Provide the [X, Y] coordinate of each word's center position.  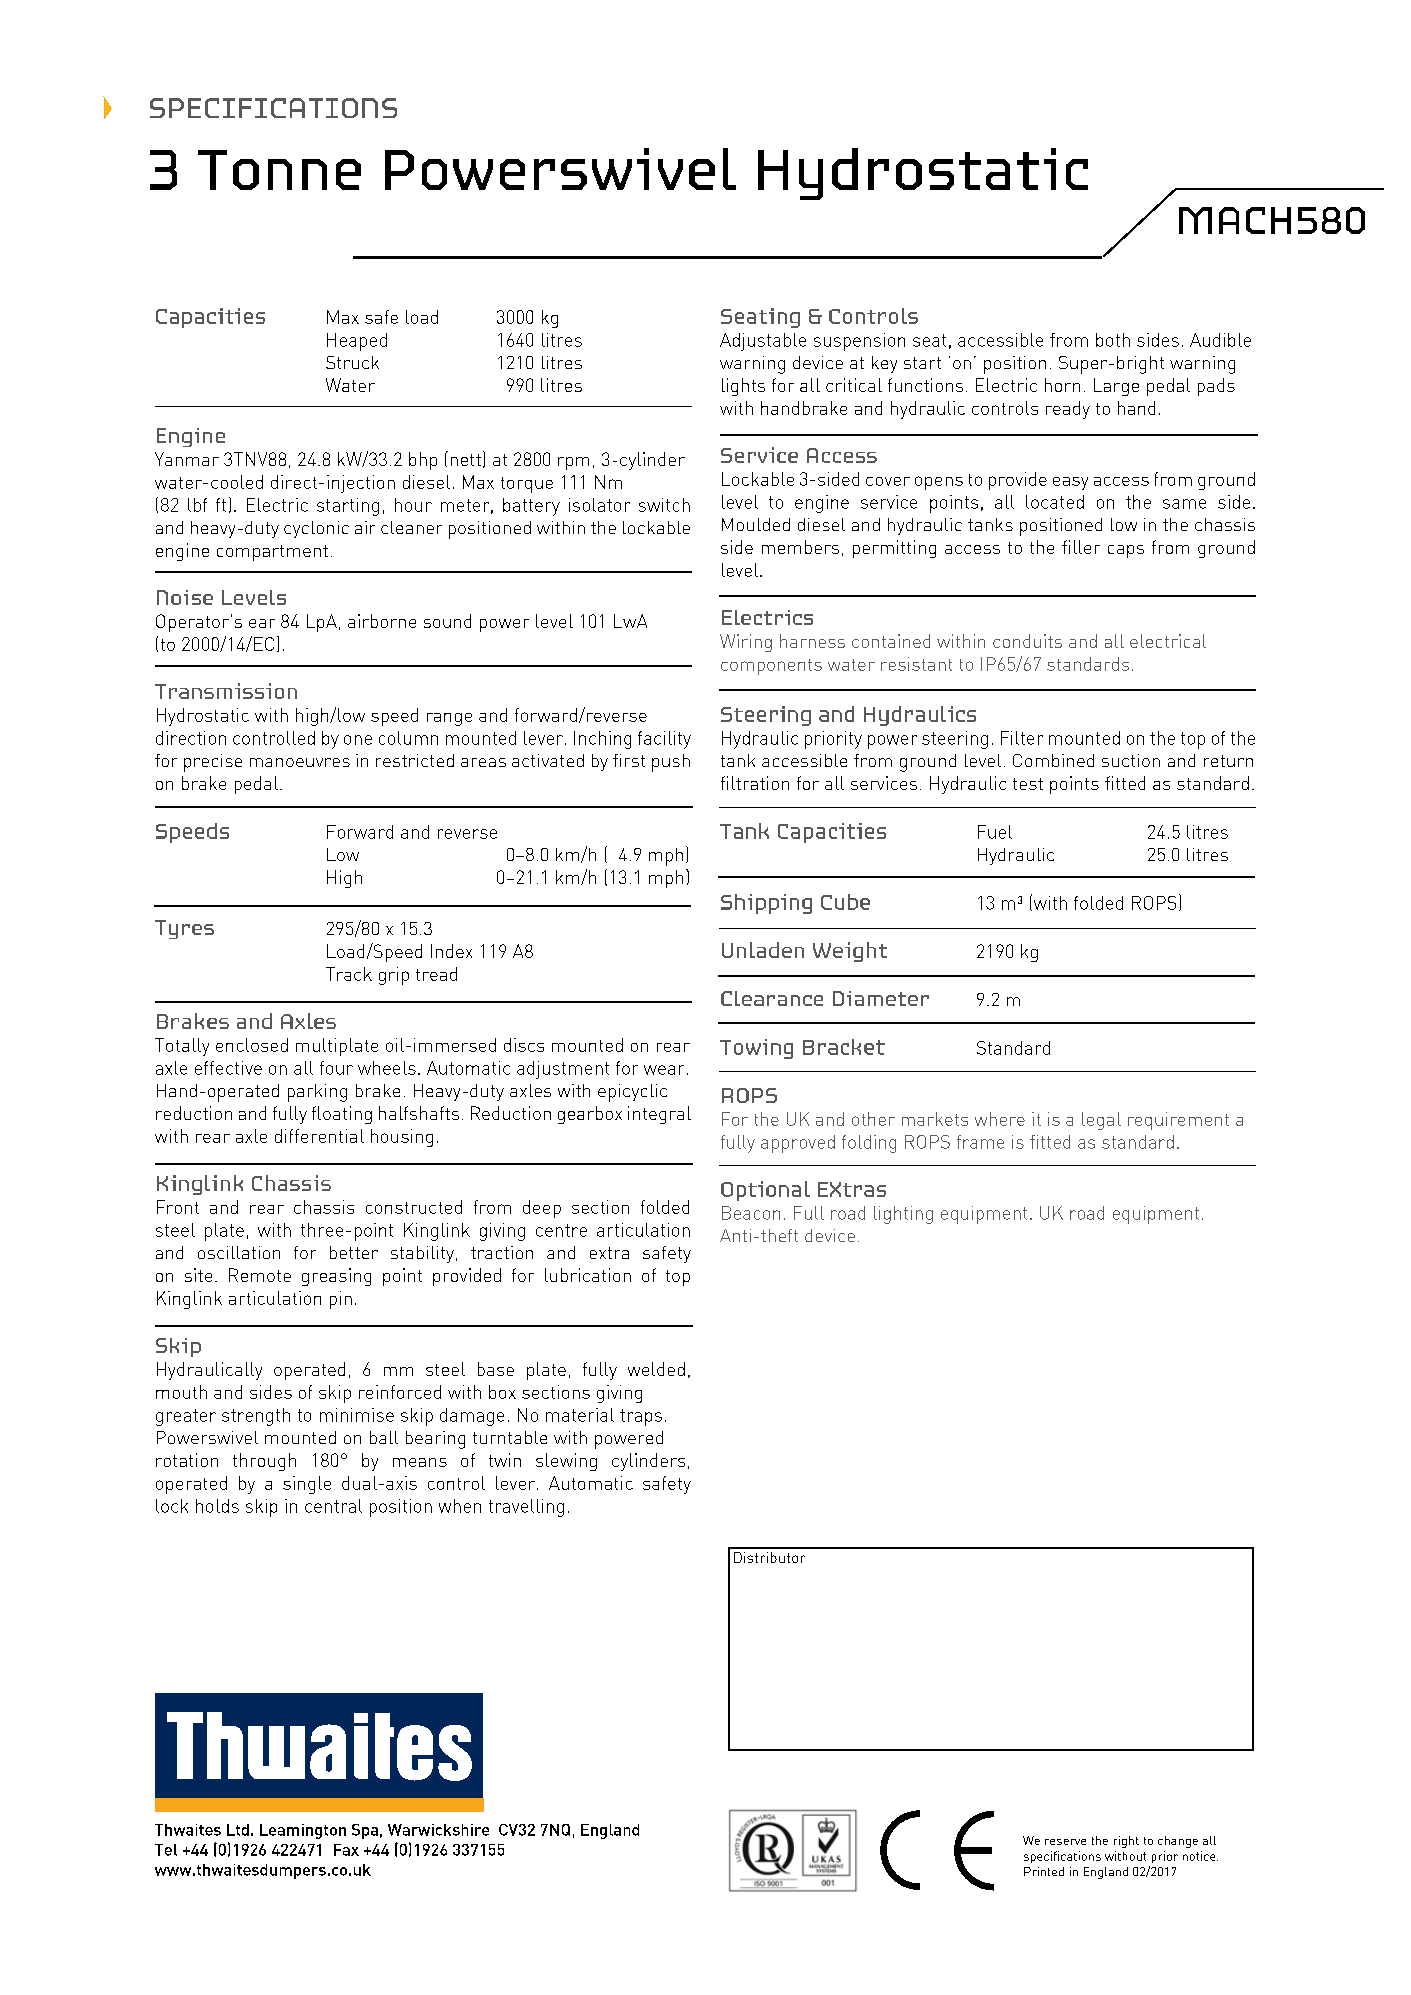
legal [1101, 1121]
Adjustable [763, 342]
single [307, 1485]
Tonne [279, 170]
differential [319, 1136]
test [1028, 784]
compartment [272, 553]
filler [1081, 547]
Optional [765, 1191]
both [1113, 340]
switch [664, 505]
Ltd [238, 1830]
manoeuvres [300, 762]
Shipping [766, 904]
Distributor [769, 1557]
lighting [903, 1215]
